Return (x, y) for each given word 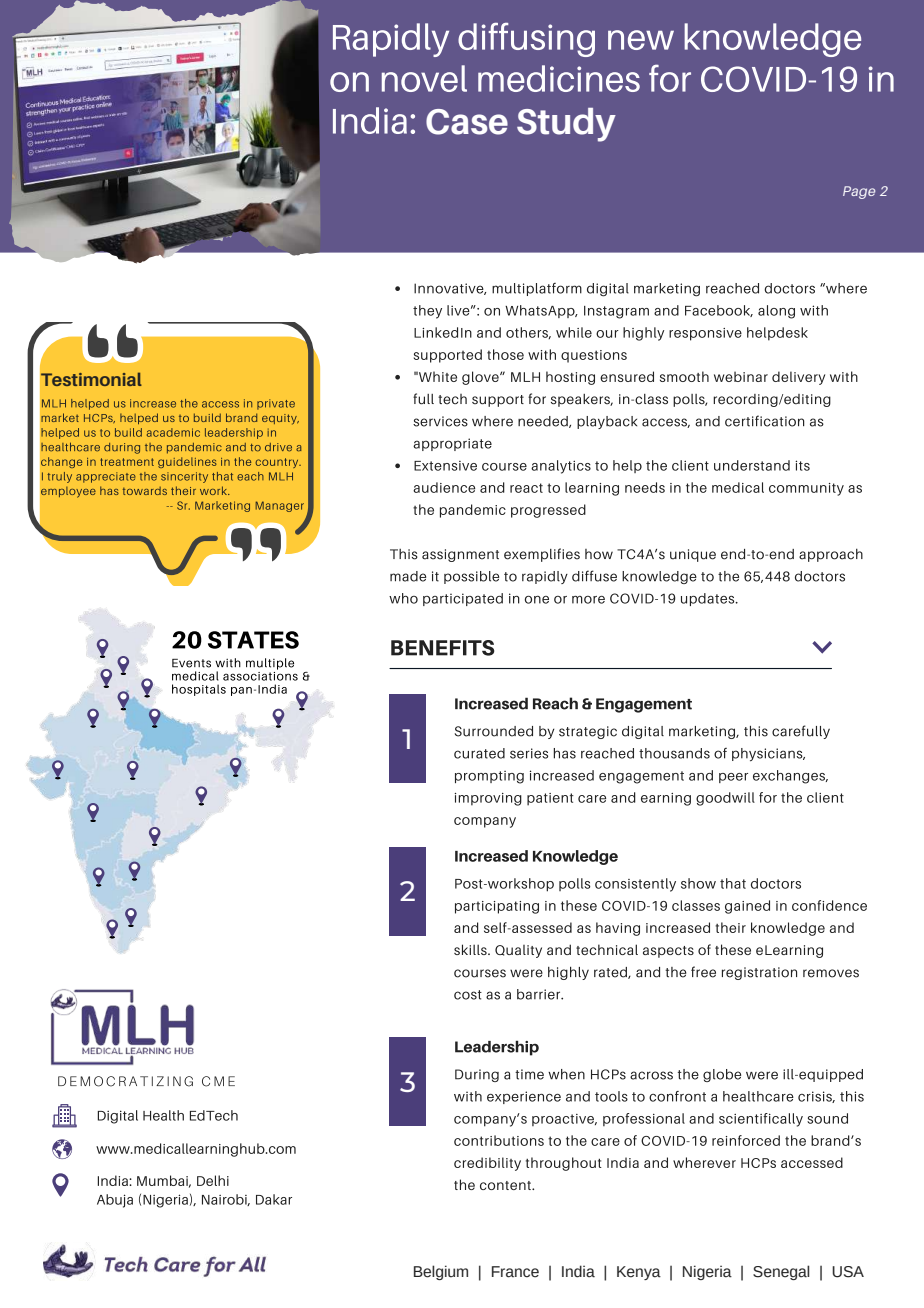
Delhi (213, 1180)
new (641, 40)
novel (424, 78)
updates (709, 599)
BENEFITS (442, 648)
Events (191, 663)
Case (467, 122)
